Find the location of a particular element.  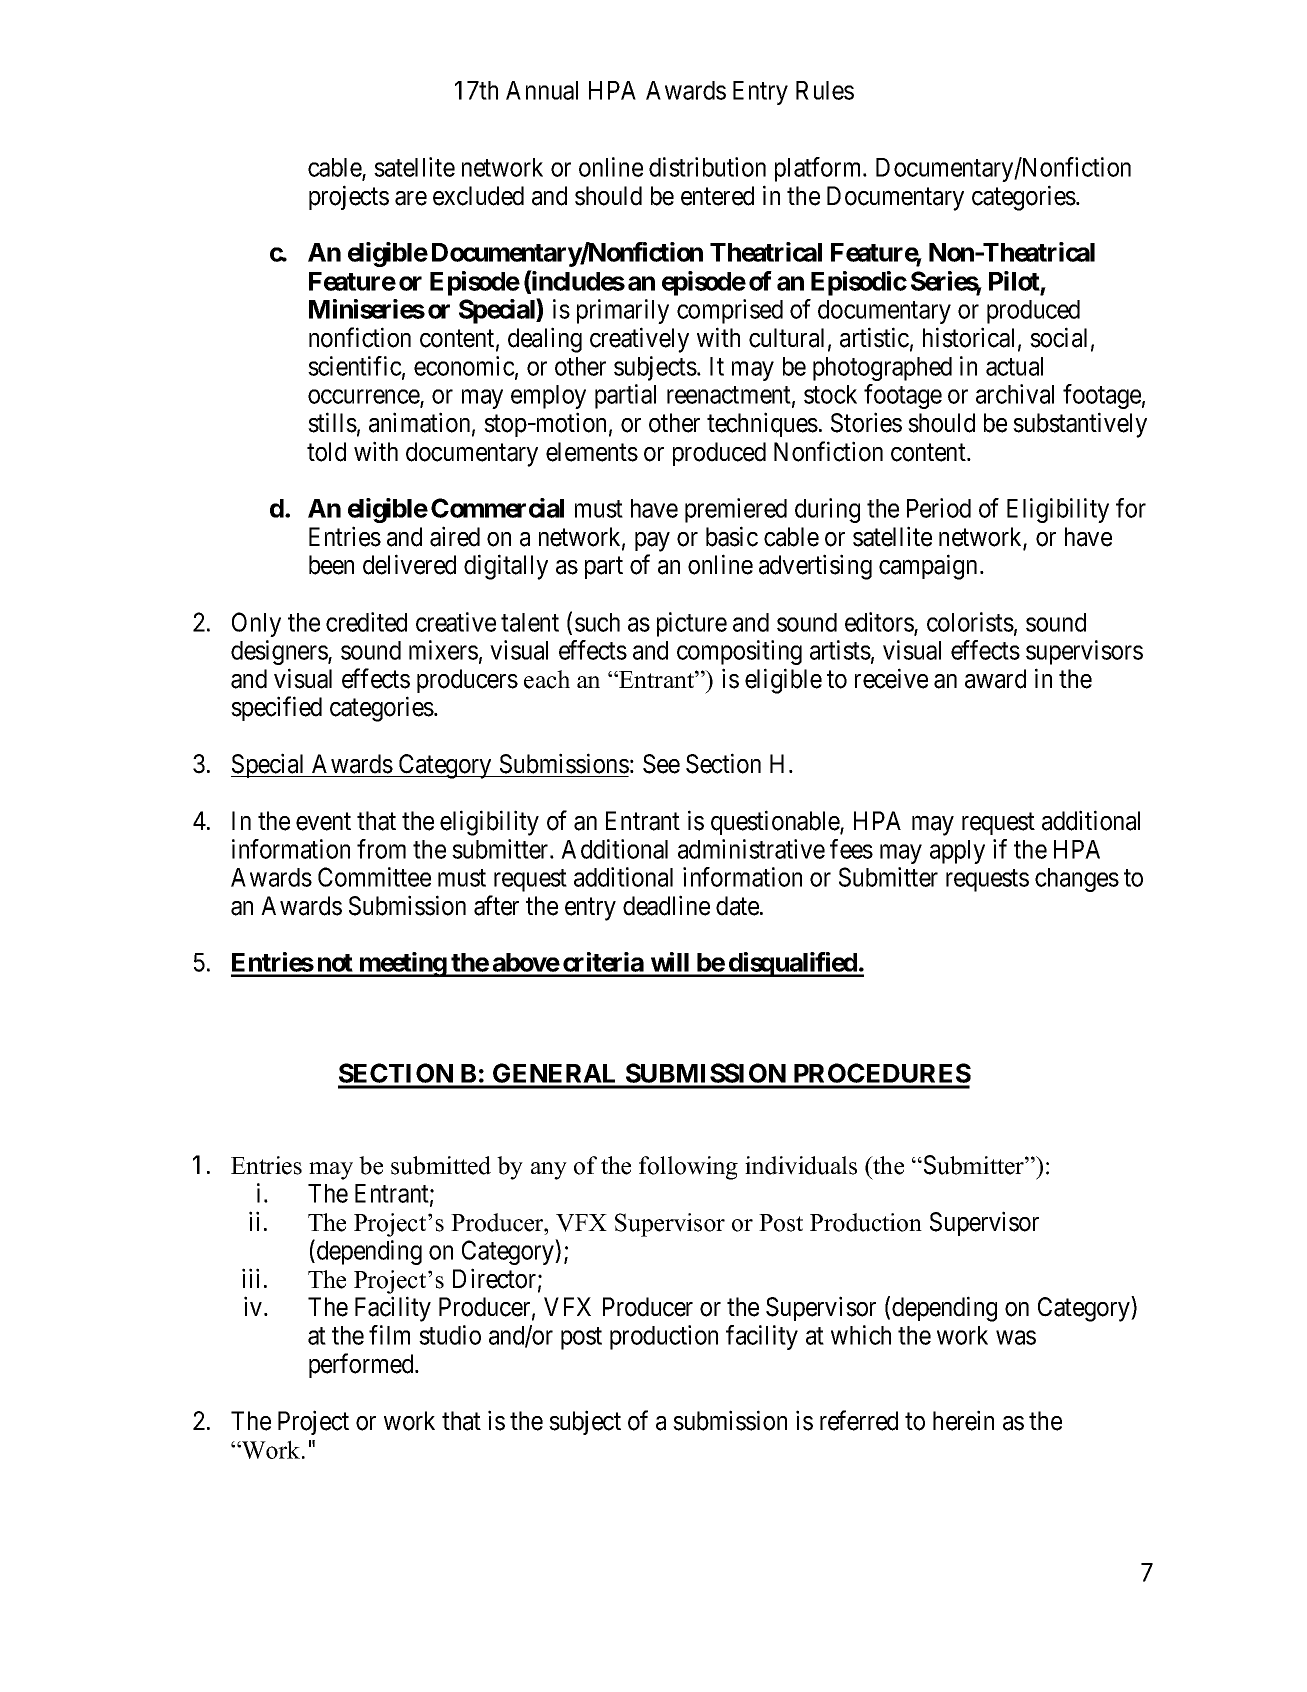

performed is located at coordinates (362, 1365).
